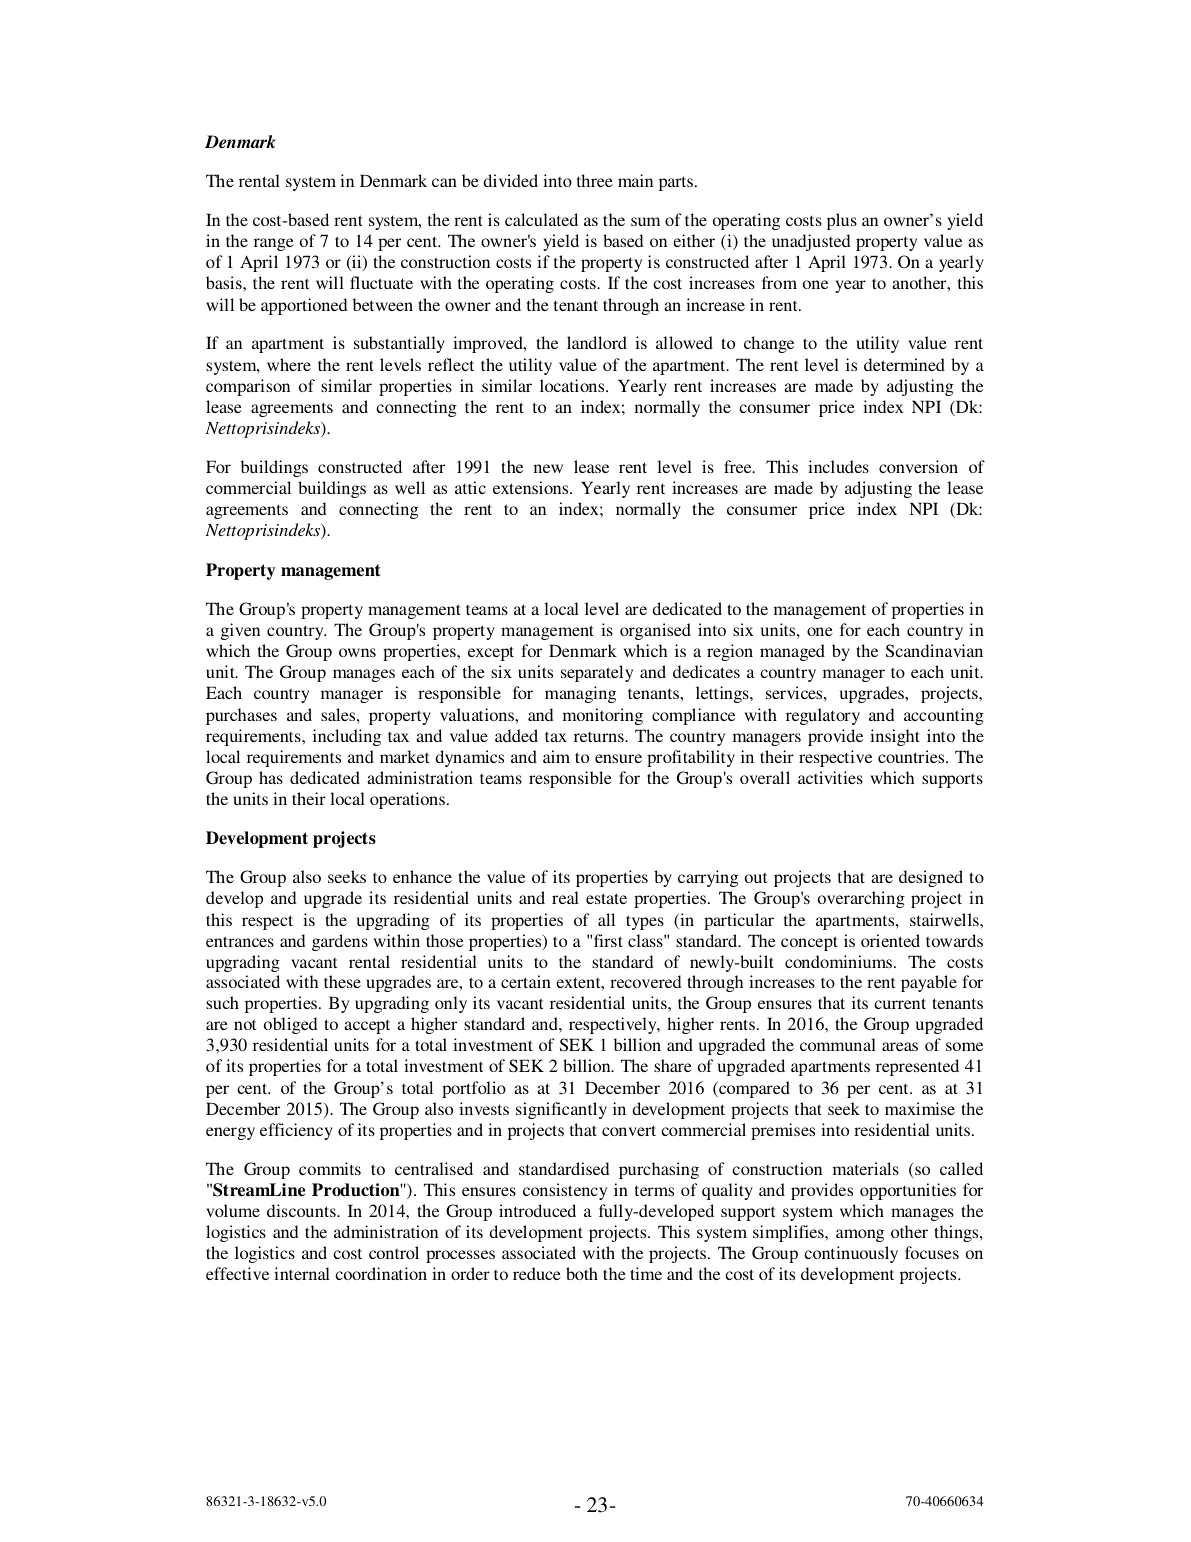 This screenshot has height=1542, width=1191. What do you see at coordinates (595, 180) in the screenshot?
I see `three` at bounding box center [595, 180].
